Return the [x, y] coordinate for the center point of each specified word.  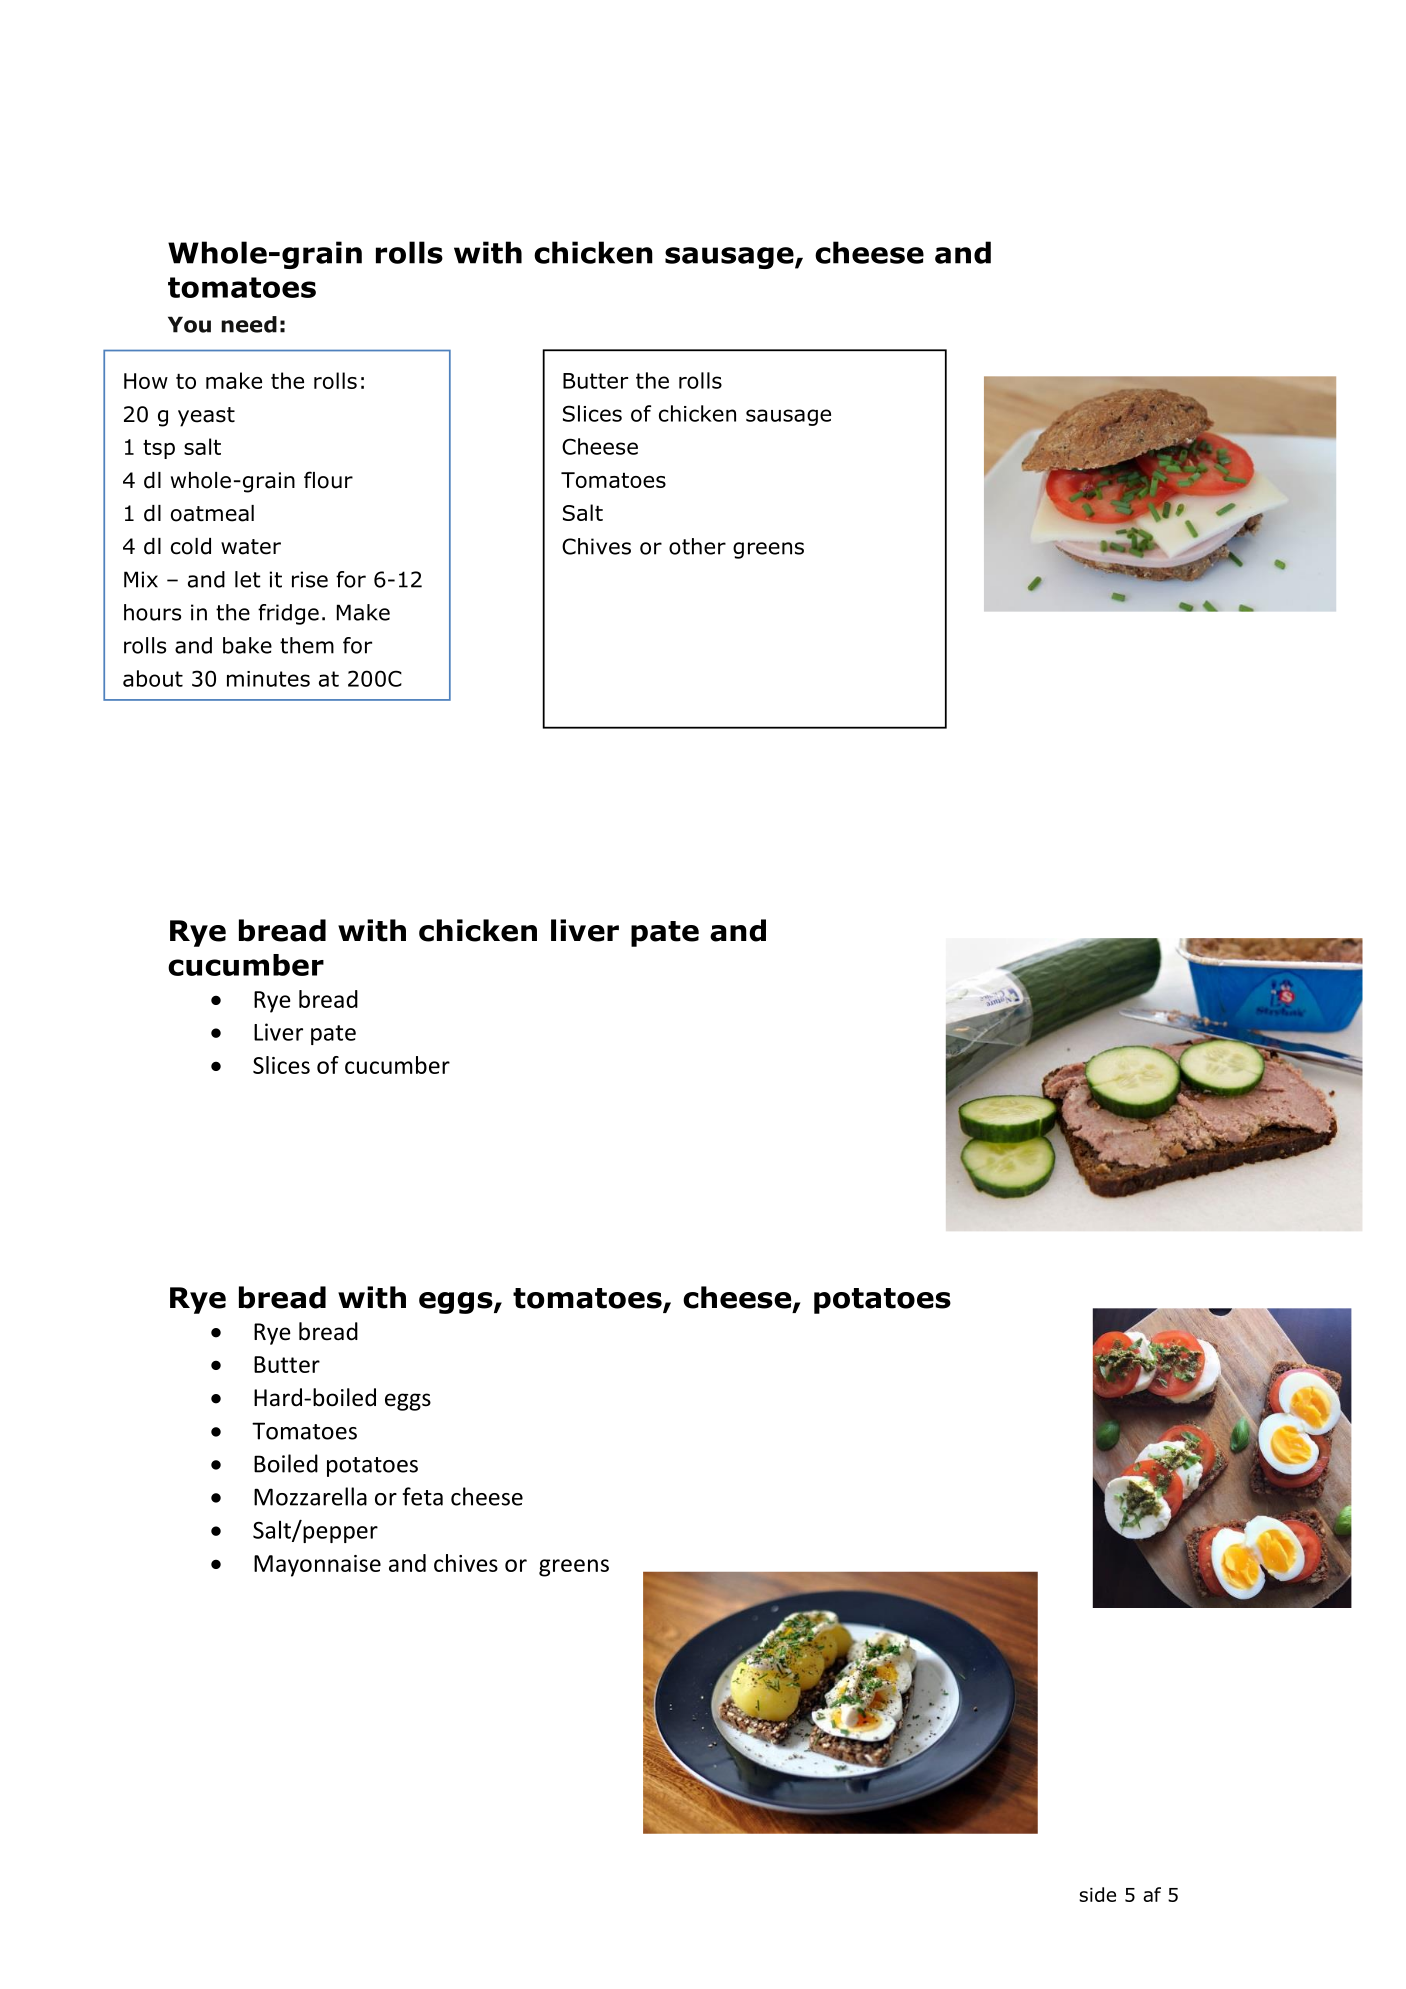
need [249, 324]
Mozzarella [310, 1496]
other [697, 546]
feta [423, 1496]
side [1097, 1894]
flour [328, 480]
